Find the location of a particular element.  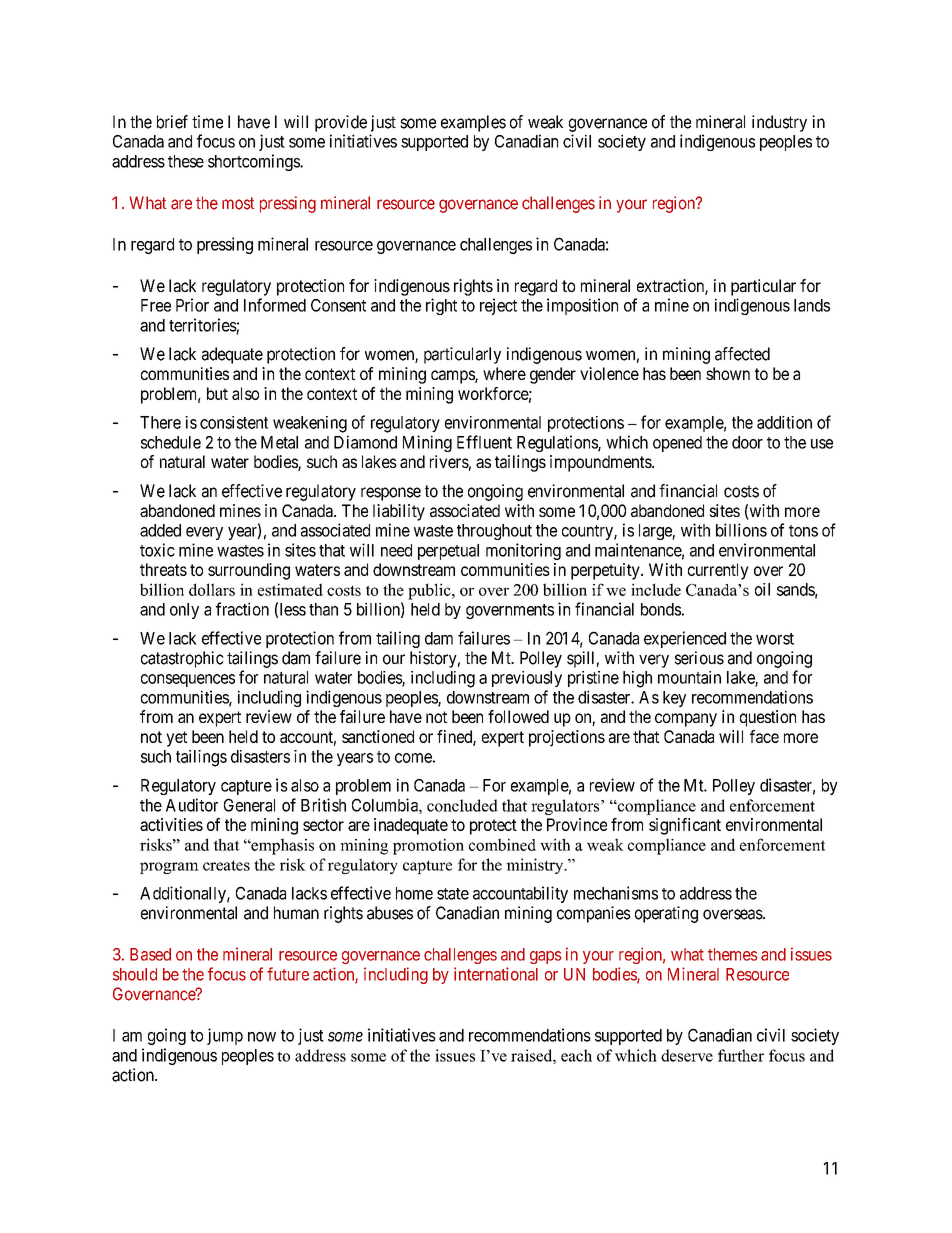

dollars is located at coordinates (212, 589).
